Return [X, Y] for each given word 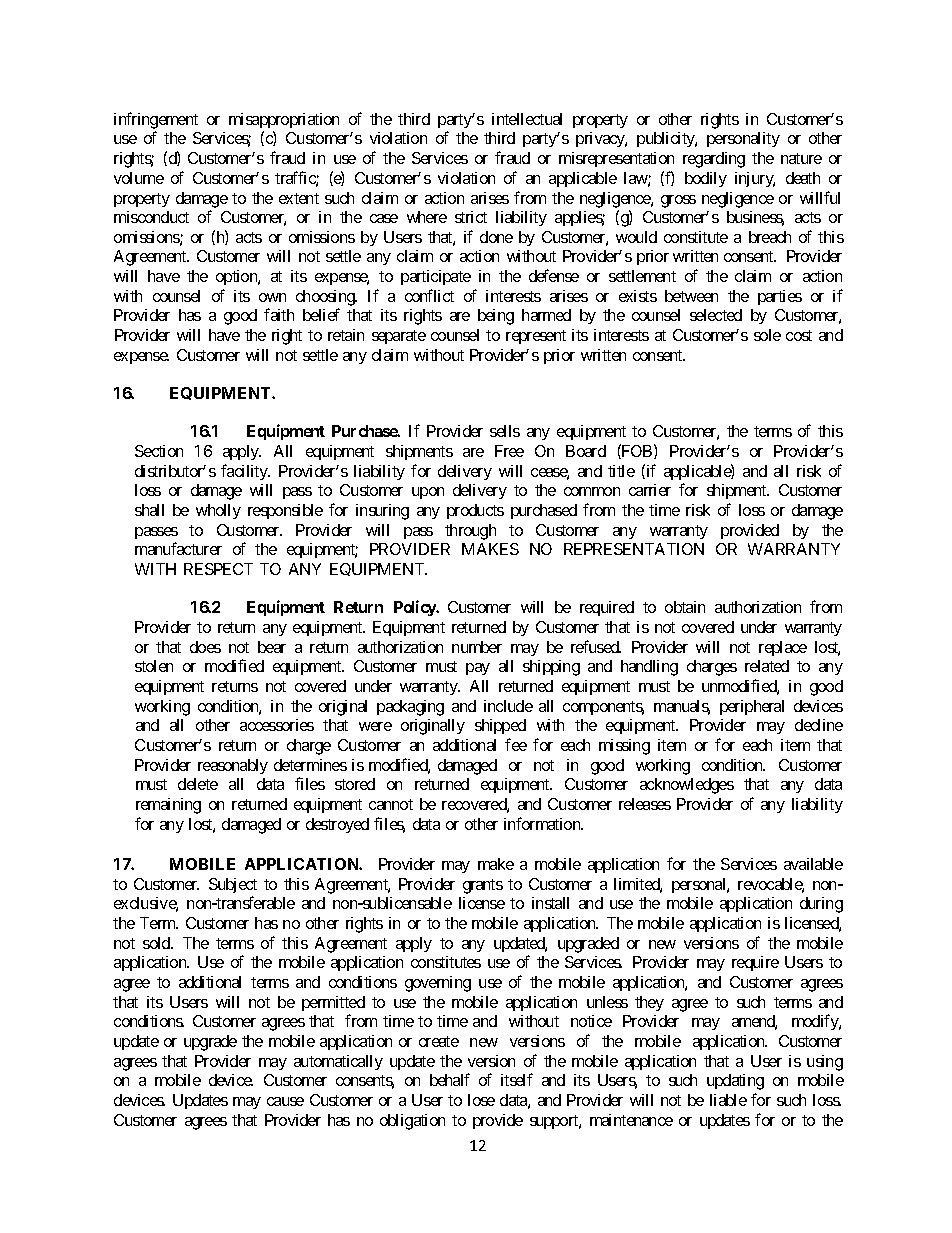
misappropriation [284, 120]
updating [735, 1082]
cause [285, 1101]
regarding [714, 160]
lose [481, 1100]
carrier [650, 490]
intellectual [527, 119]
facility [245, 472]
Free [509, 451]
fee [516, 744]
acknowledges [687, 786]
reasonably [233, 766]
